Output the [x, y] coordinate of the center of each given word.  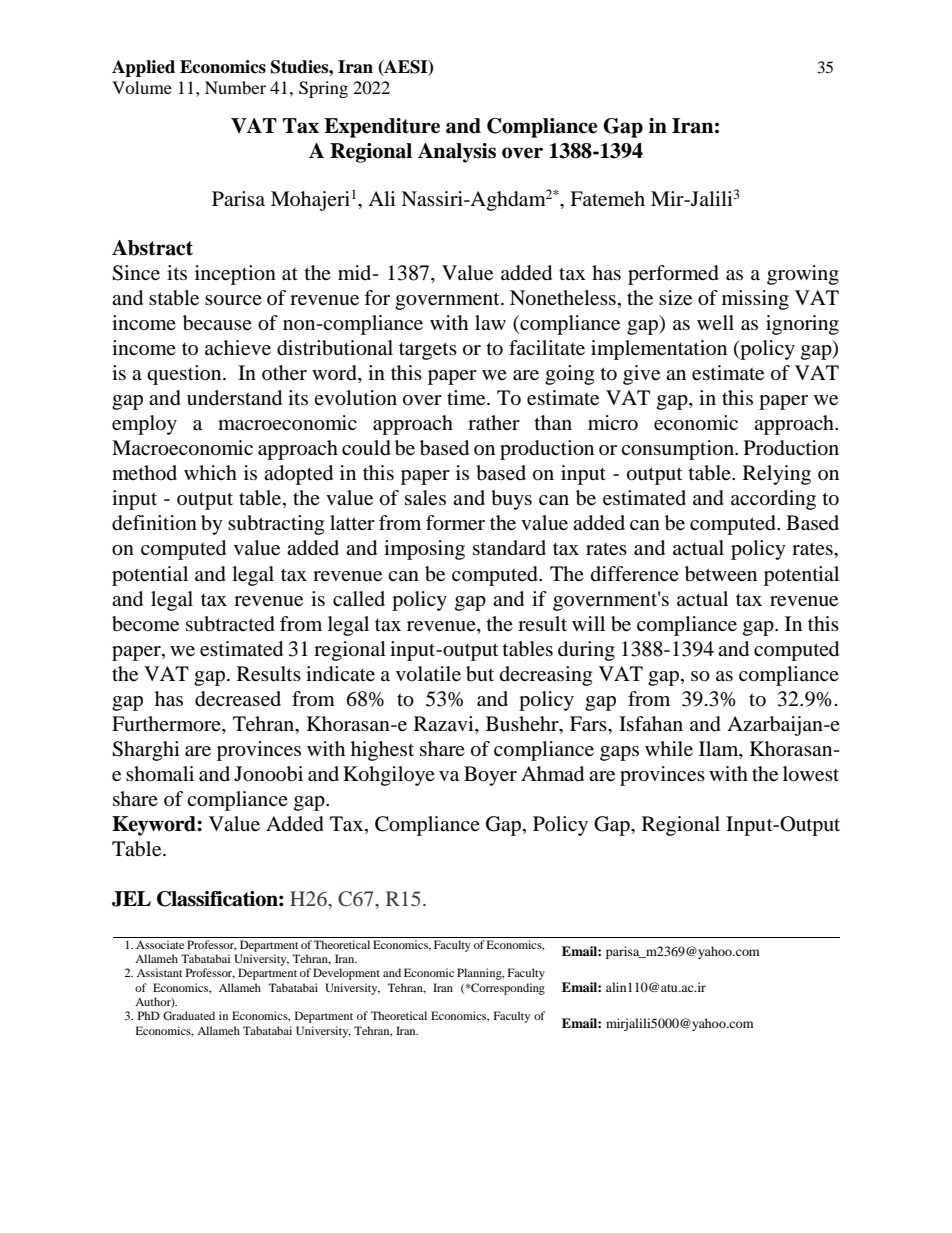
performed [673, 275]
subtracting [276, 525]
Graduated [189, 1015]
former [455, 523]
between [721, 574]
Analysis [457, 153]
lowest [811, 774]
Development [346, 974]
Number [235, 87]
